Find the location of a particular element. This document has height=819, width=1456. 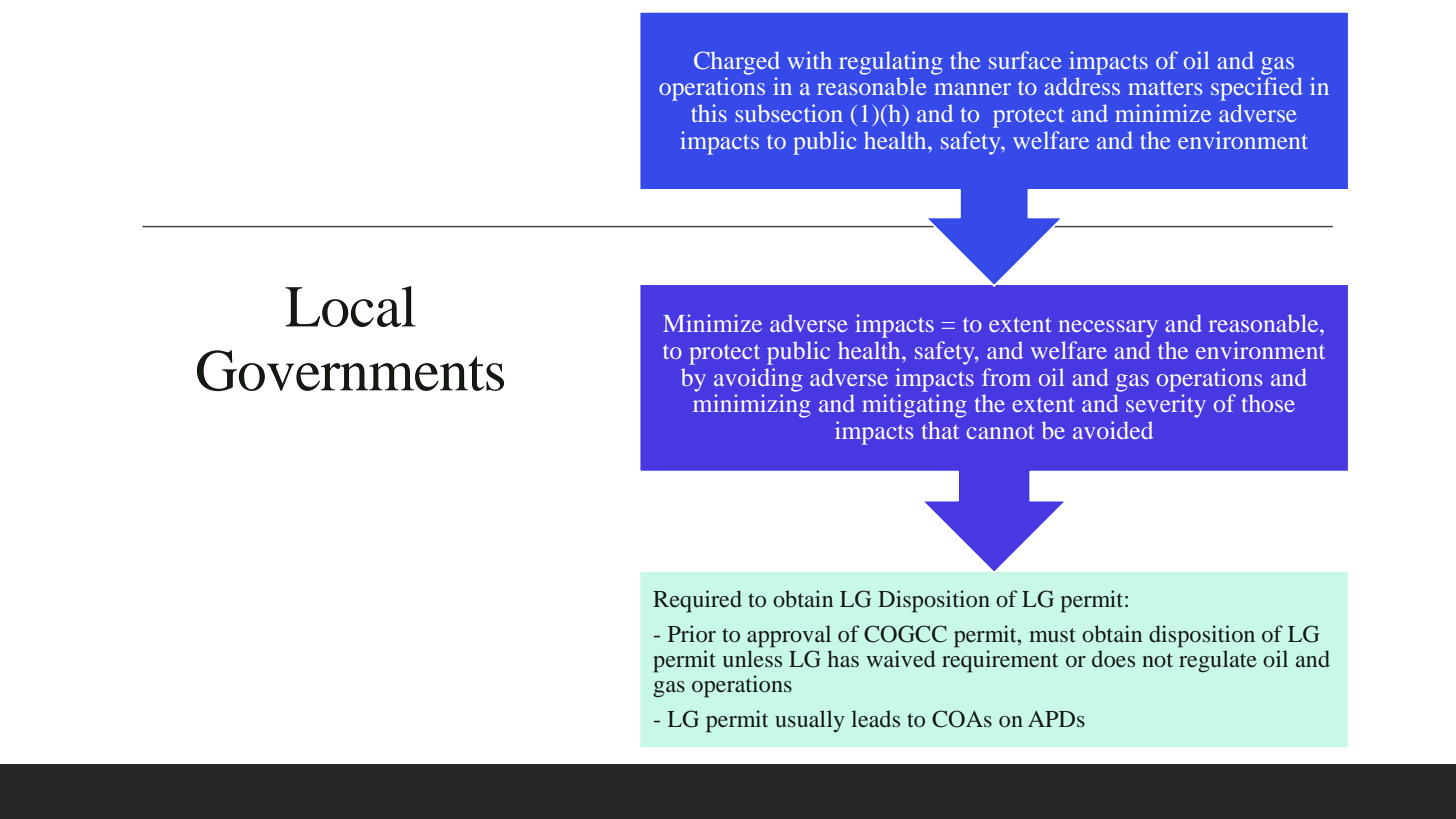

approval is located at coordinates (789, 636).
